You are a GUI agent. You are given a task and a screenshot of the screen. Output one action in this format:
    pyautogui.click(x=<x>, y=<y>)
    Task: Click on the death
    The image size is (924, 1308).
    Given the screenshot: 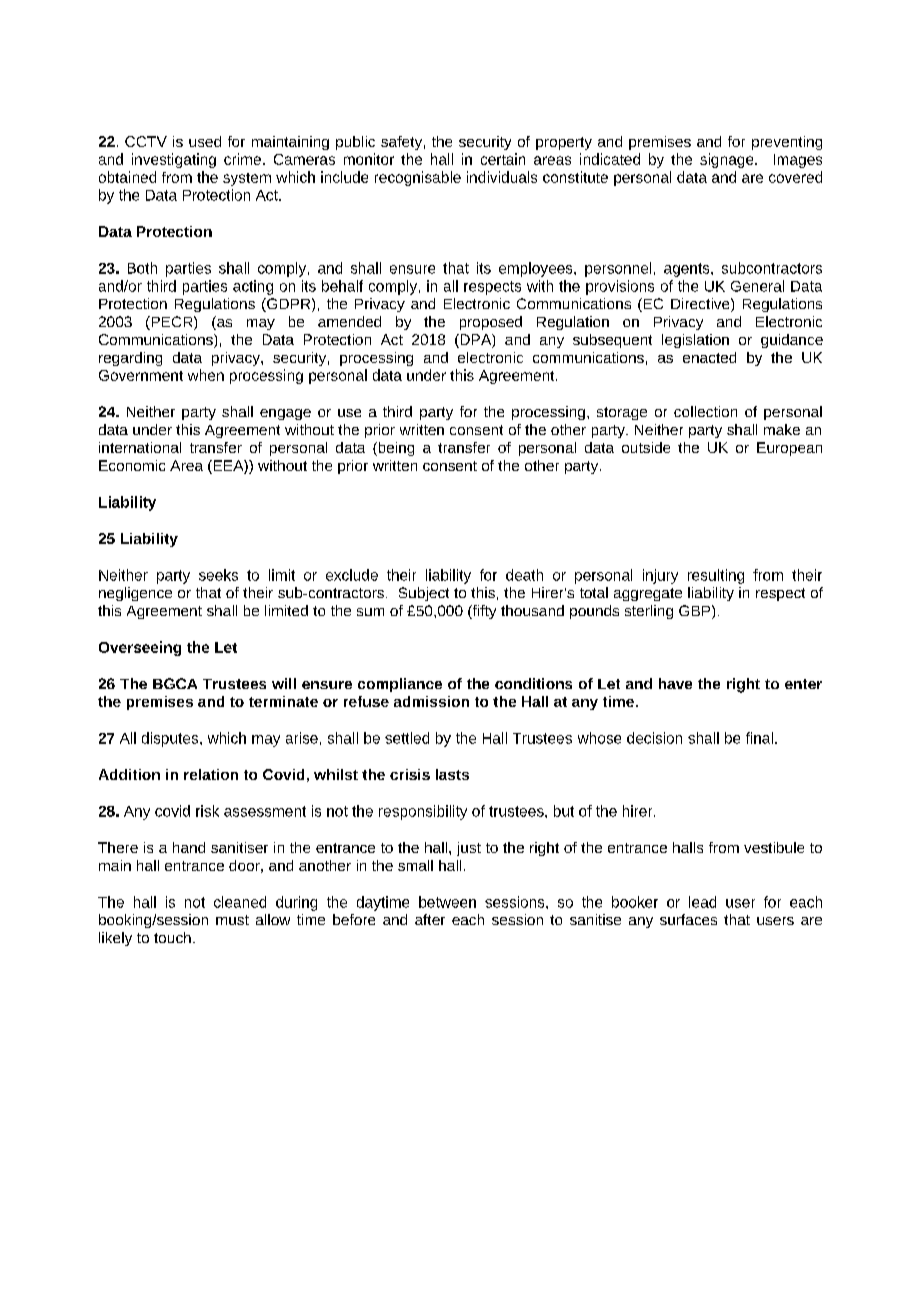 What is the action you would take?
    pyautogui.click(x=524, y=575)
